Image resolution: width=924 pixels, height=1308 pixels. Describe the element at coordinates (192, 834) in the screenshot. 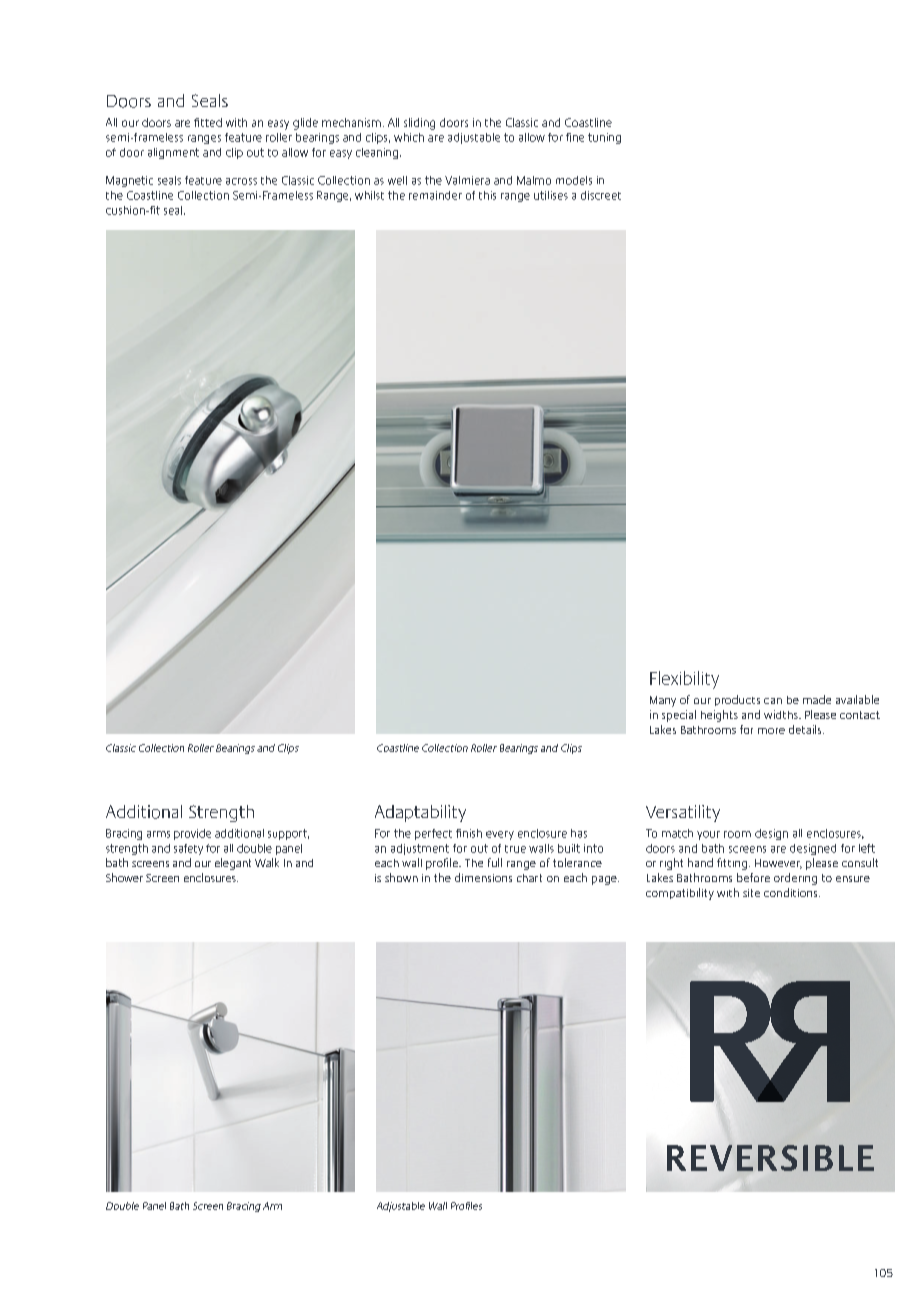

I see `provide` at that location.
